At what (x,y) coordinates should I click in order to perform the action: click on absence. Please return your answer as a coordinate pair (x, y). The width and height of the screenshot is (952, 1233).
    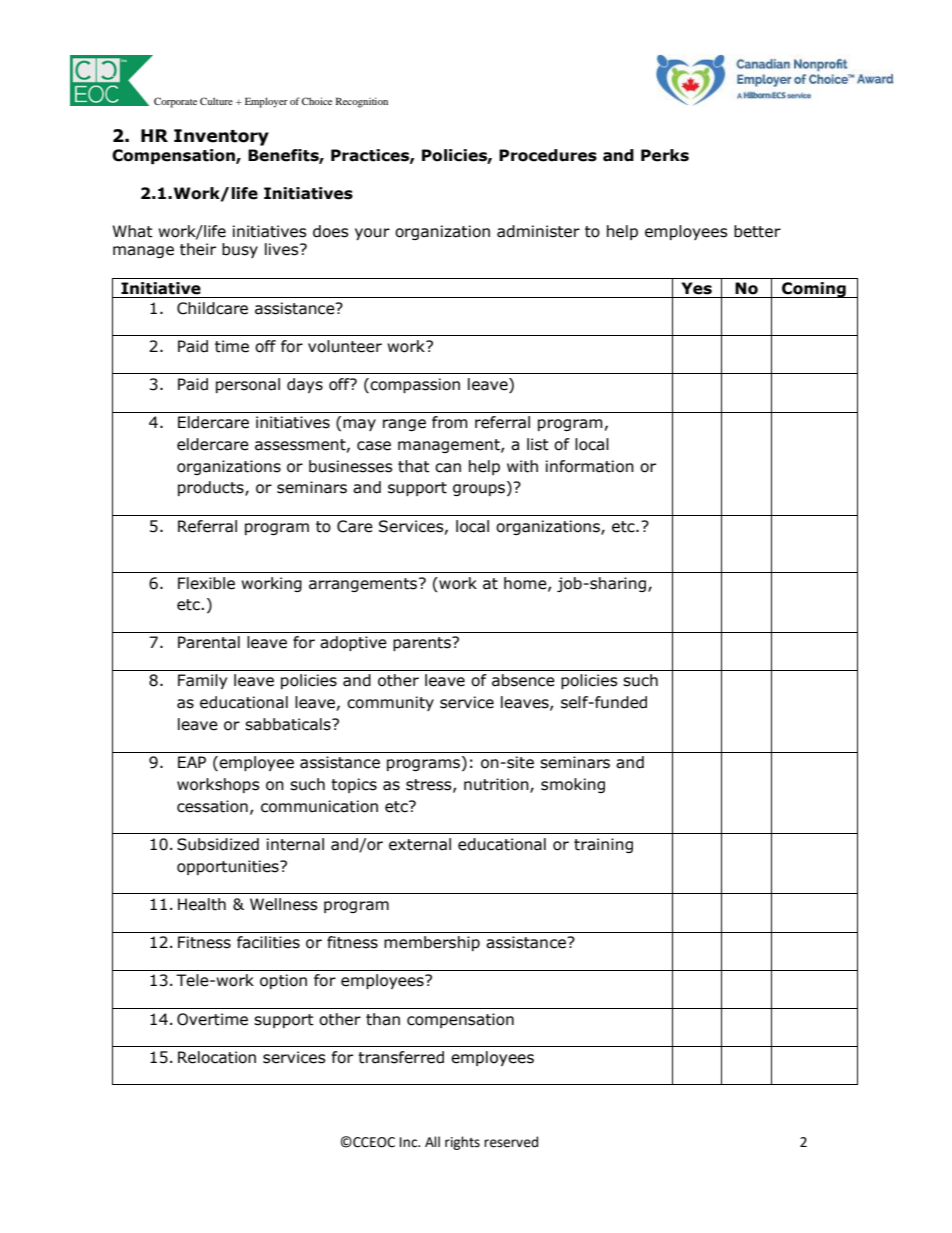
    Looking at the image, I should click on (523, 680).
